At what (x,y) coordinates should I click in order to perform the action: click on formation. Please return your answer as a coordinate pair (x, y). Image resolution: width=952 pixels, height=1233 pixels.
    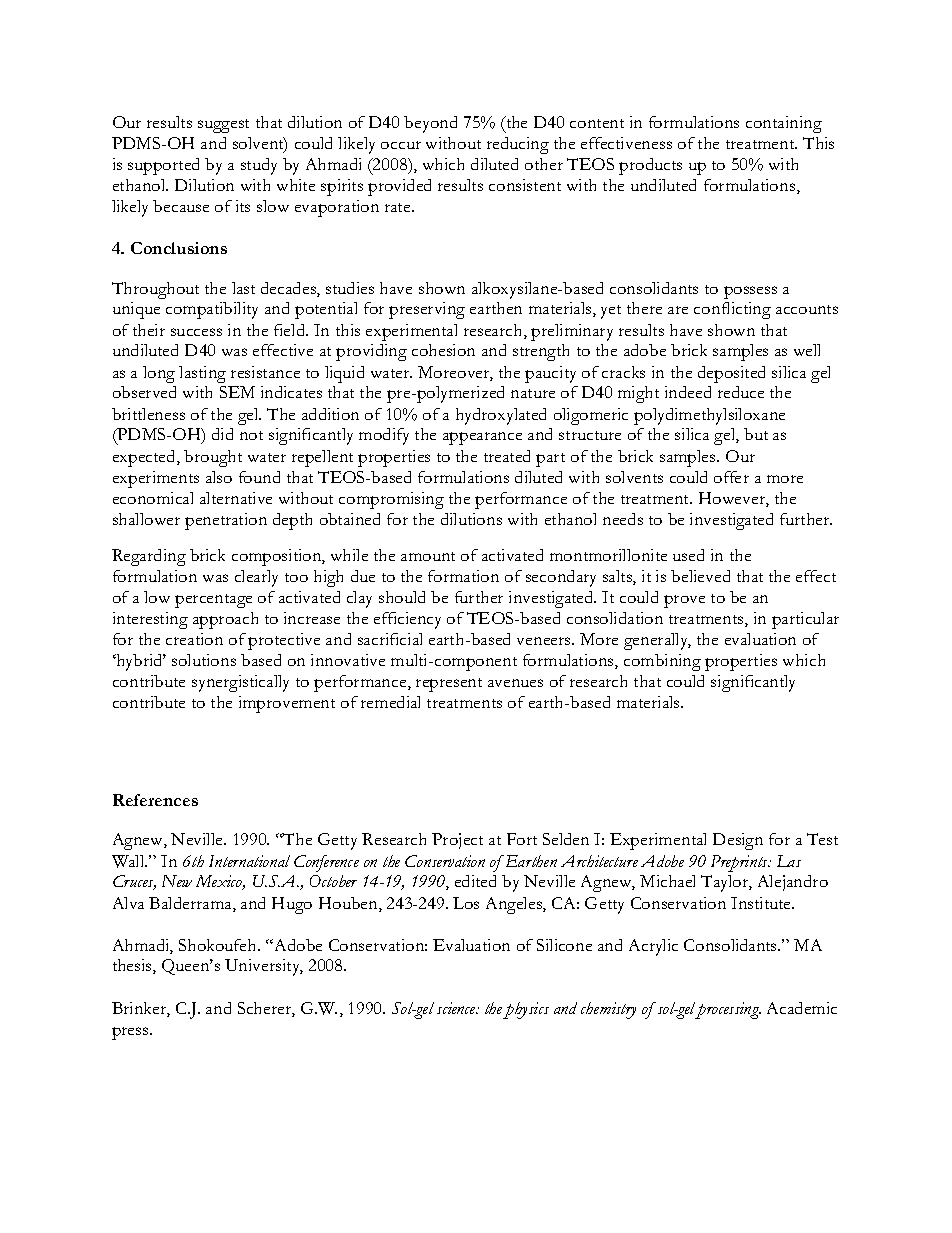
    Looking at the image, I should click on (463, 576).
